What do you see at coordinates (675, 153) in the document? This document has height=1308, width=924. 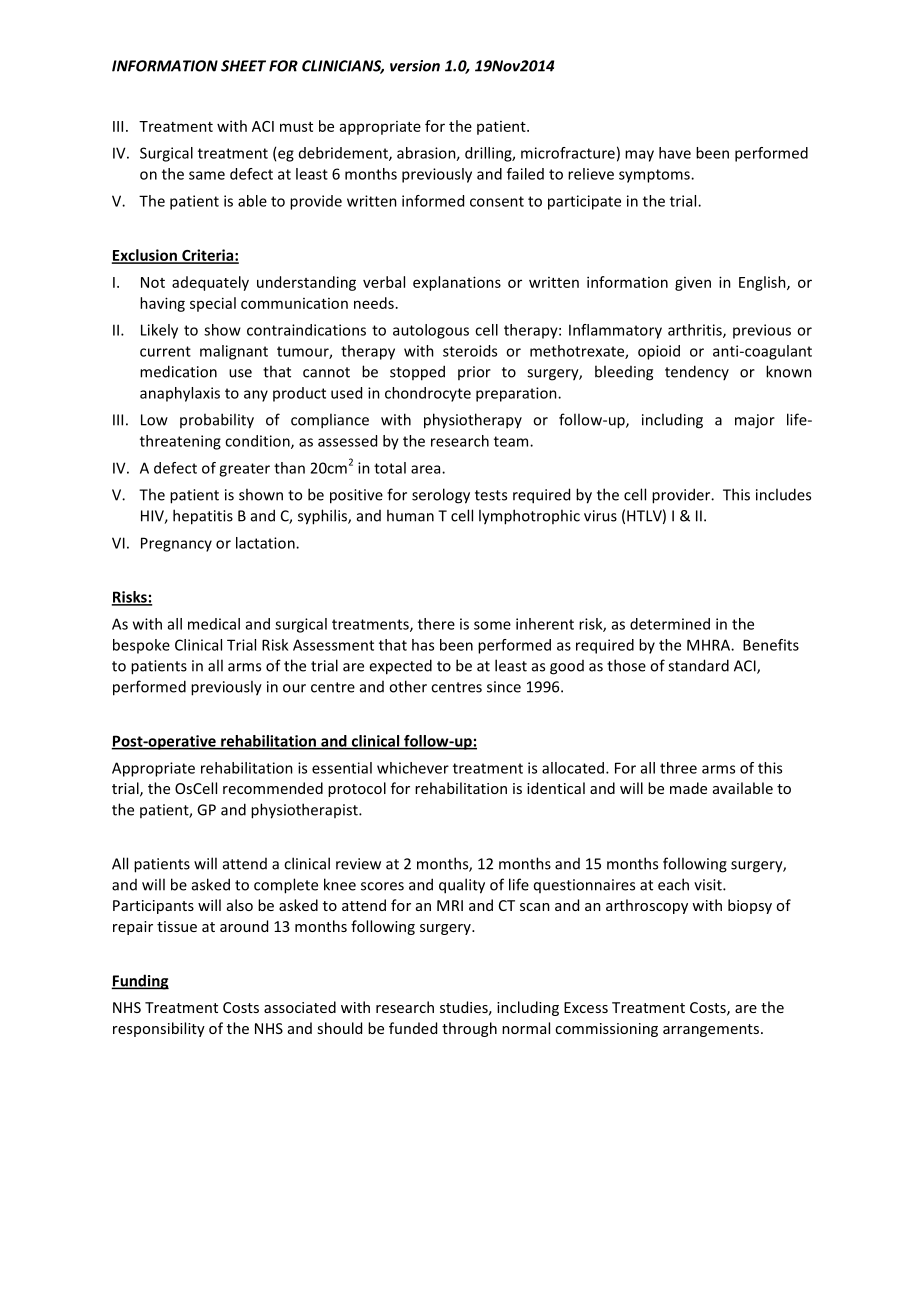 I see `have` at bounding box center [675, 153].
